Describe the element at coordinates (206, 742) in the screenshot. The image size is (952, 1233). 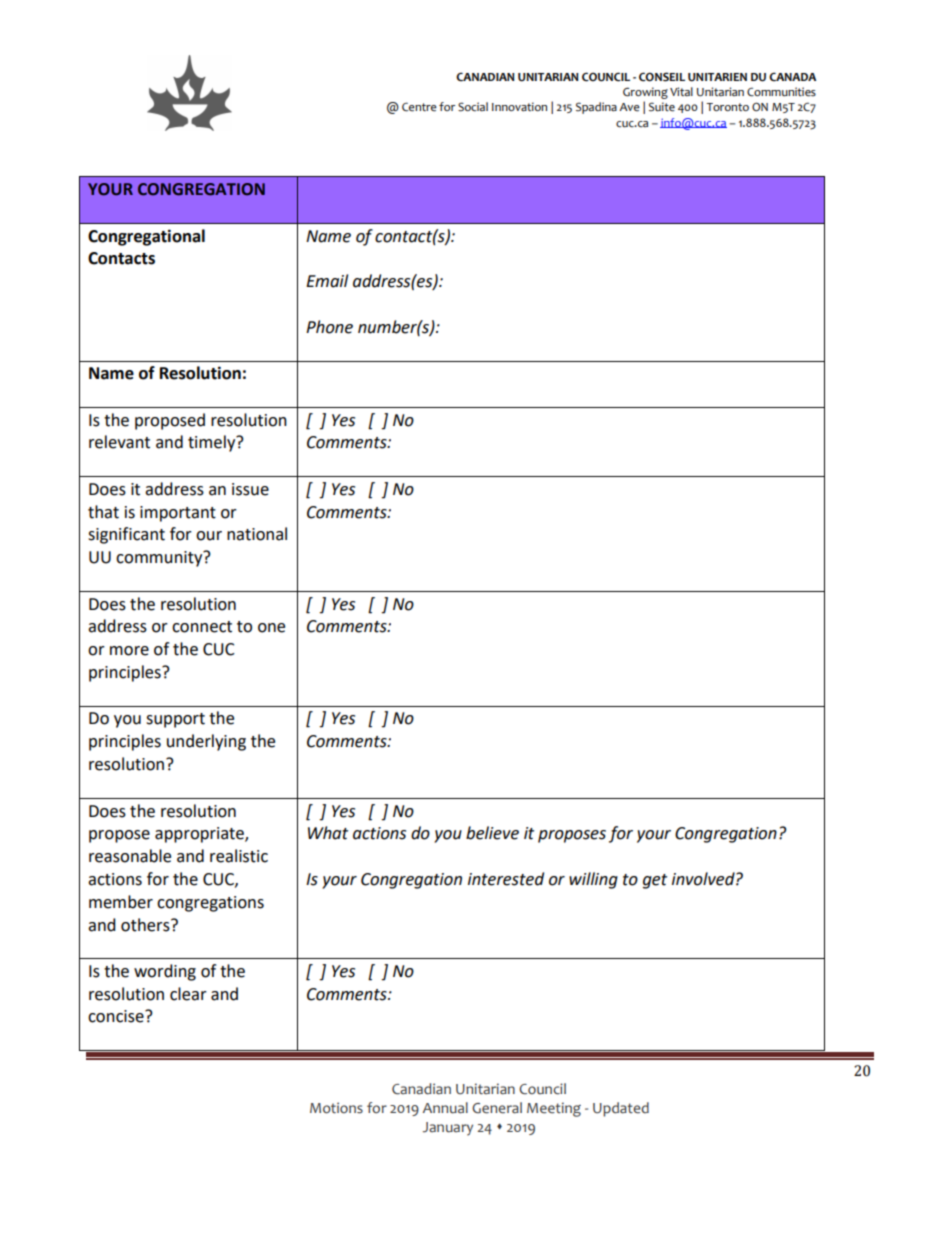
I see `underlying` at that location.
